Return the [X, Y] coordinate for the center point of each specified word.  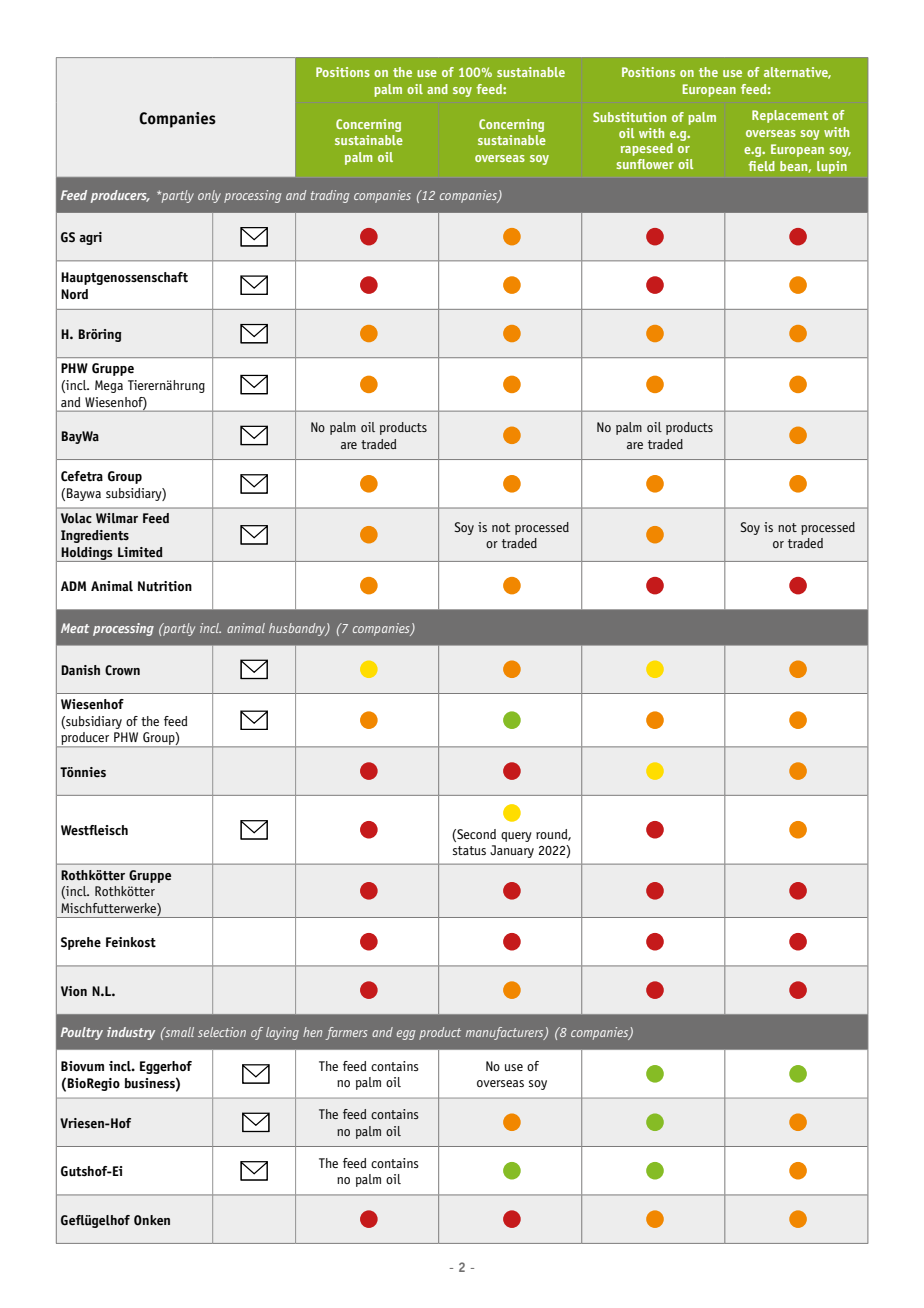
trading [330, 196]
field [761, 166]
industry [131, 1033]
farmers [346, 1033]
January [512, 851]
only [209, 196]
